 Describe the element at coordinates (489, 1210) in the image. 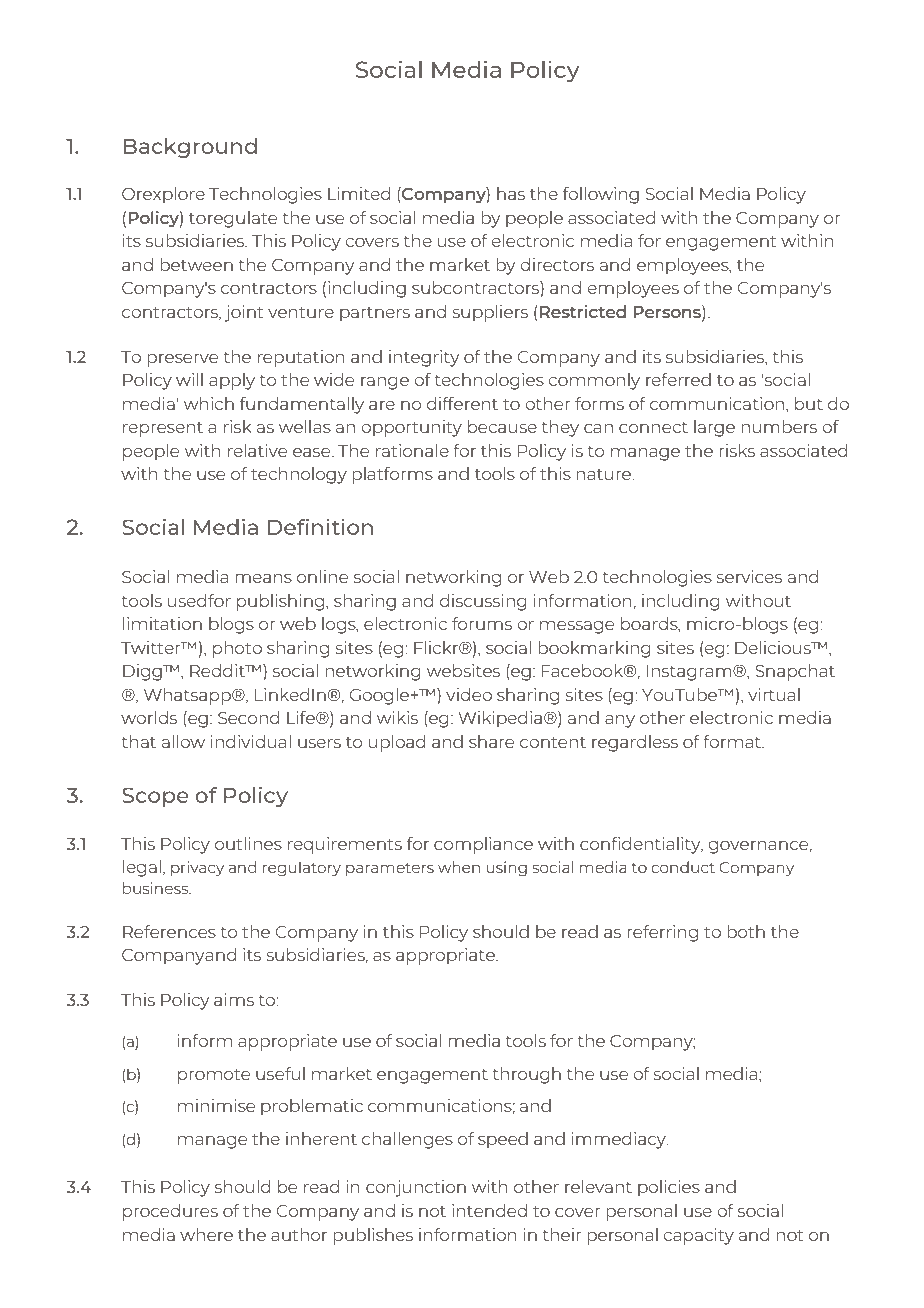

I see `intended` at that location.
